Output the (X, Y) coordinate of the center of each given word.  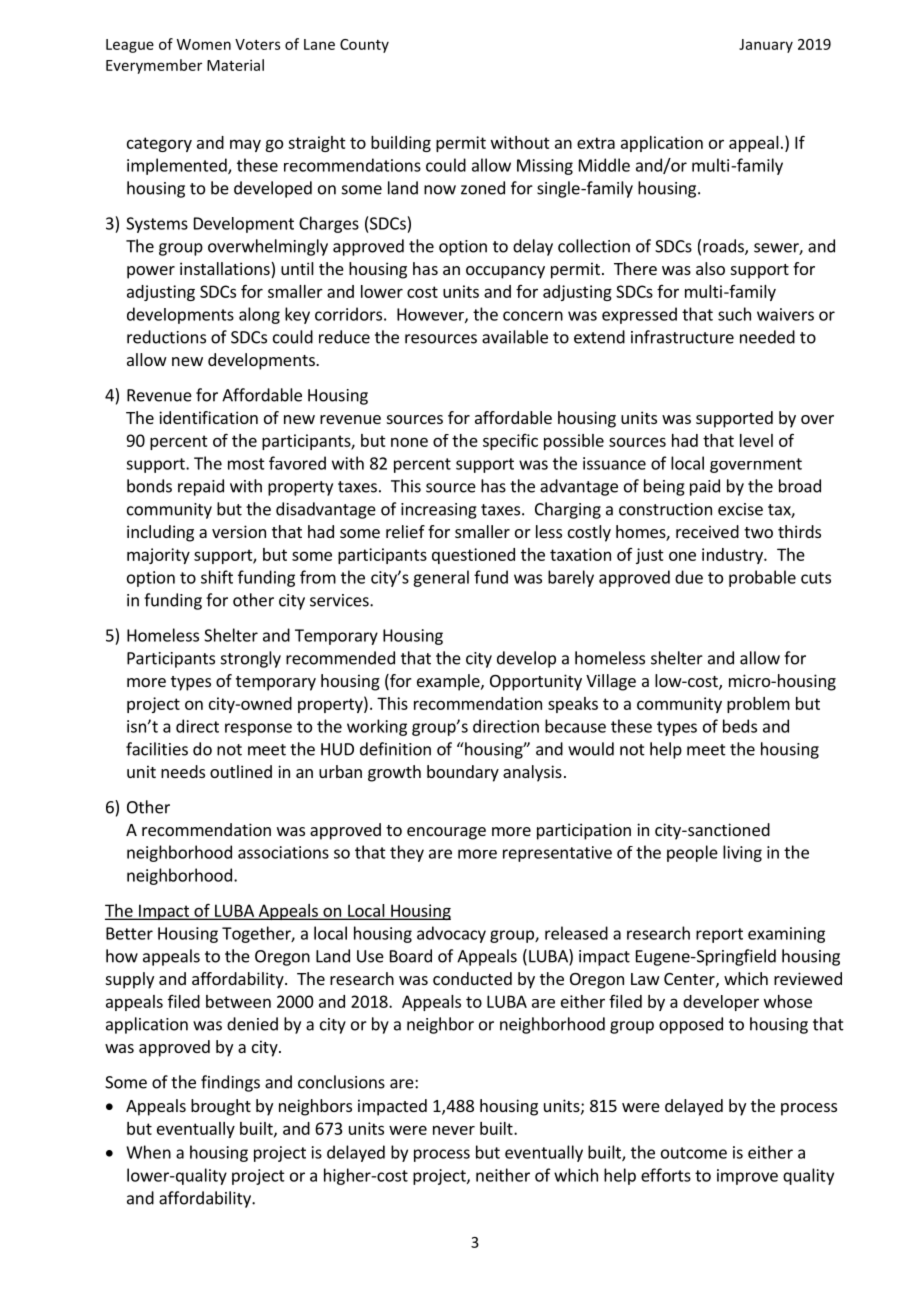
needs (183, 771)
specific (510, 442)
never (454, 1130)
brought (221, 1107)
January (766, 46)
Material (235, 65)
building (401, 144)
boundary (463, 773)
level (756, 440)
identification (208, 417)
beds (740, 726)
